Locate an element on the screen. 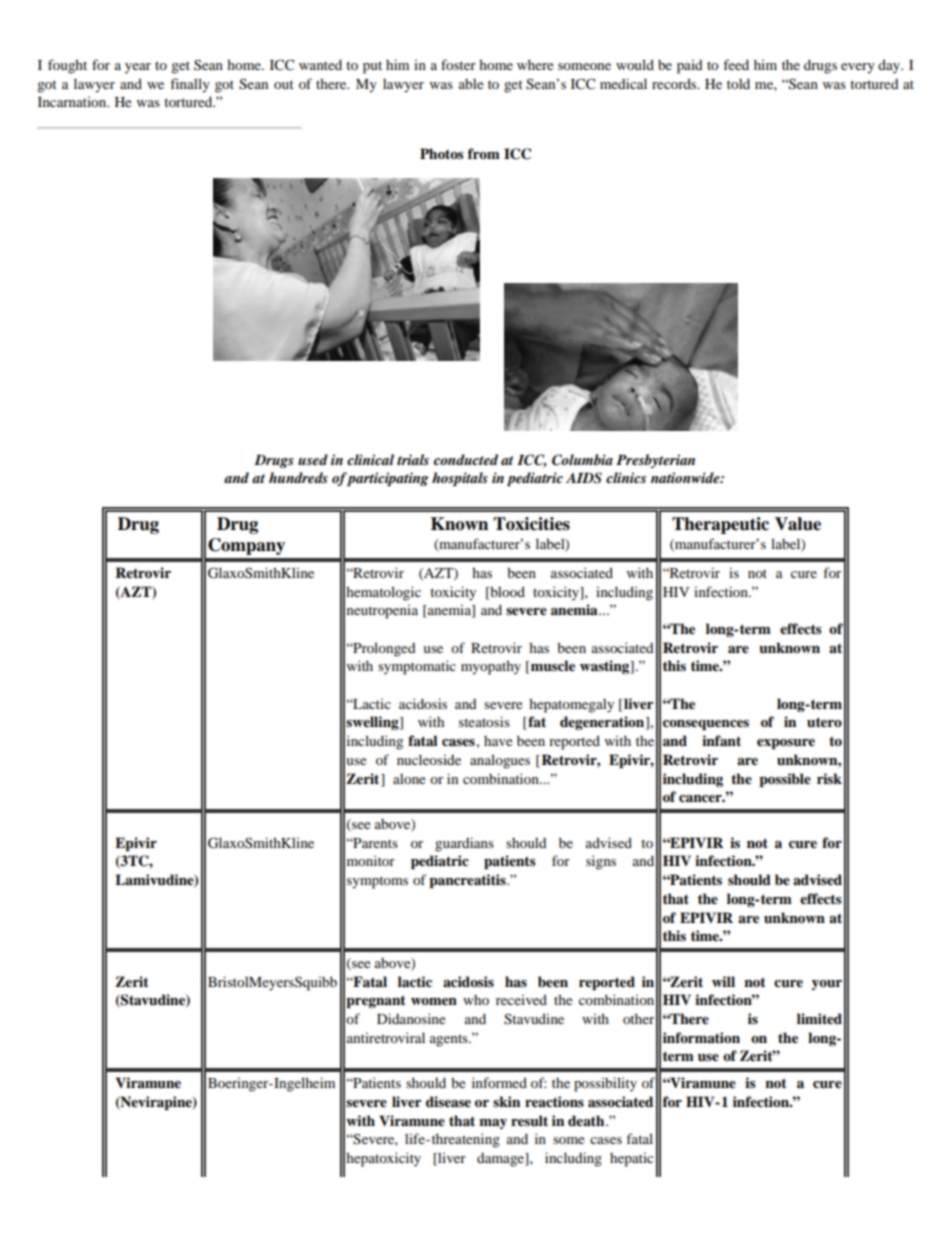 Image resolution: width=952 pixels, height=1233 pixels. finally is located at coordinates (190, 85).
